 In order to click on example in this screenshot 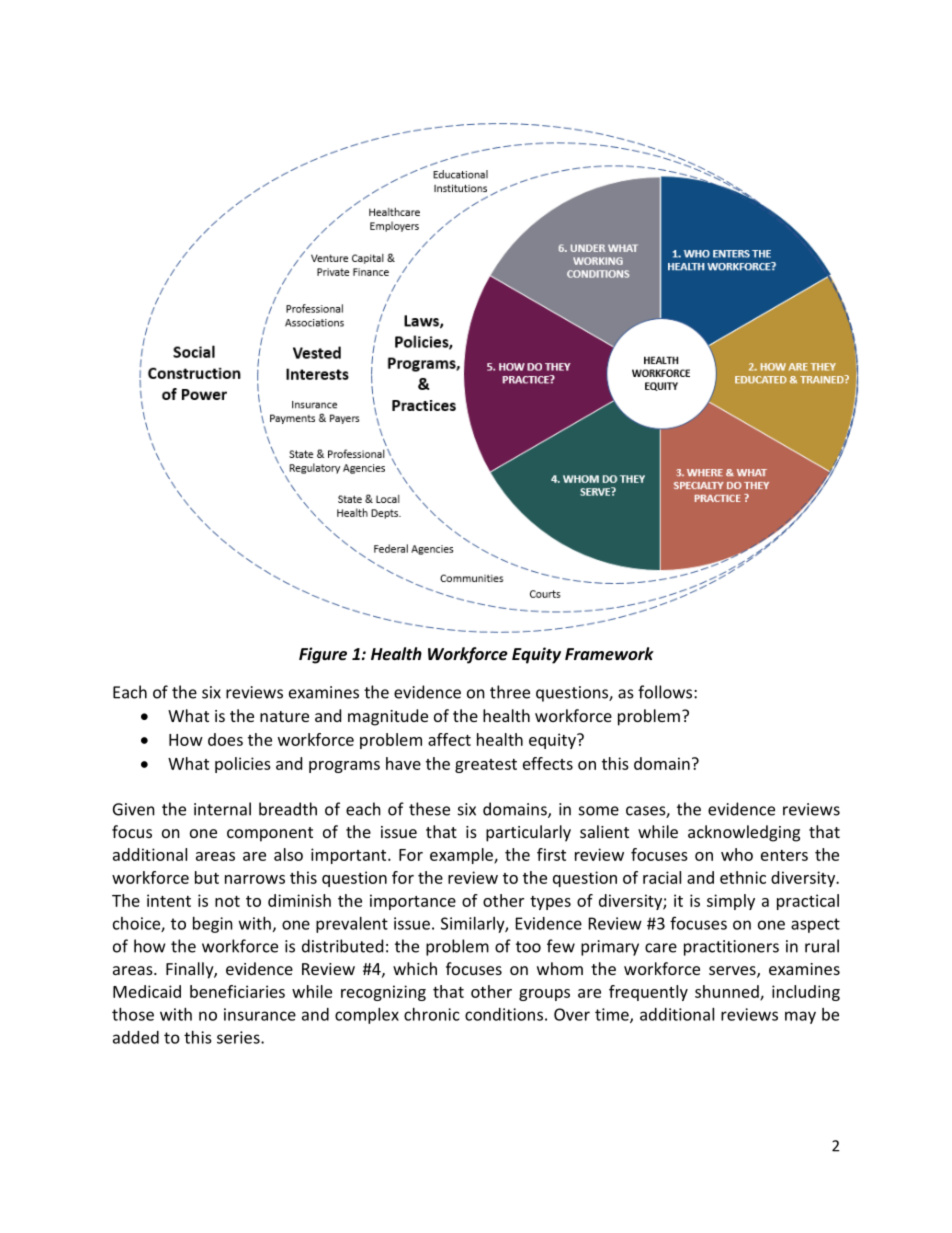, I will do `click(462, 856)`.
